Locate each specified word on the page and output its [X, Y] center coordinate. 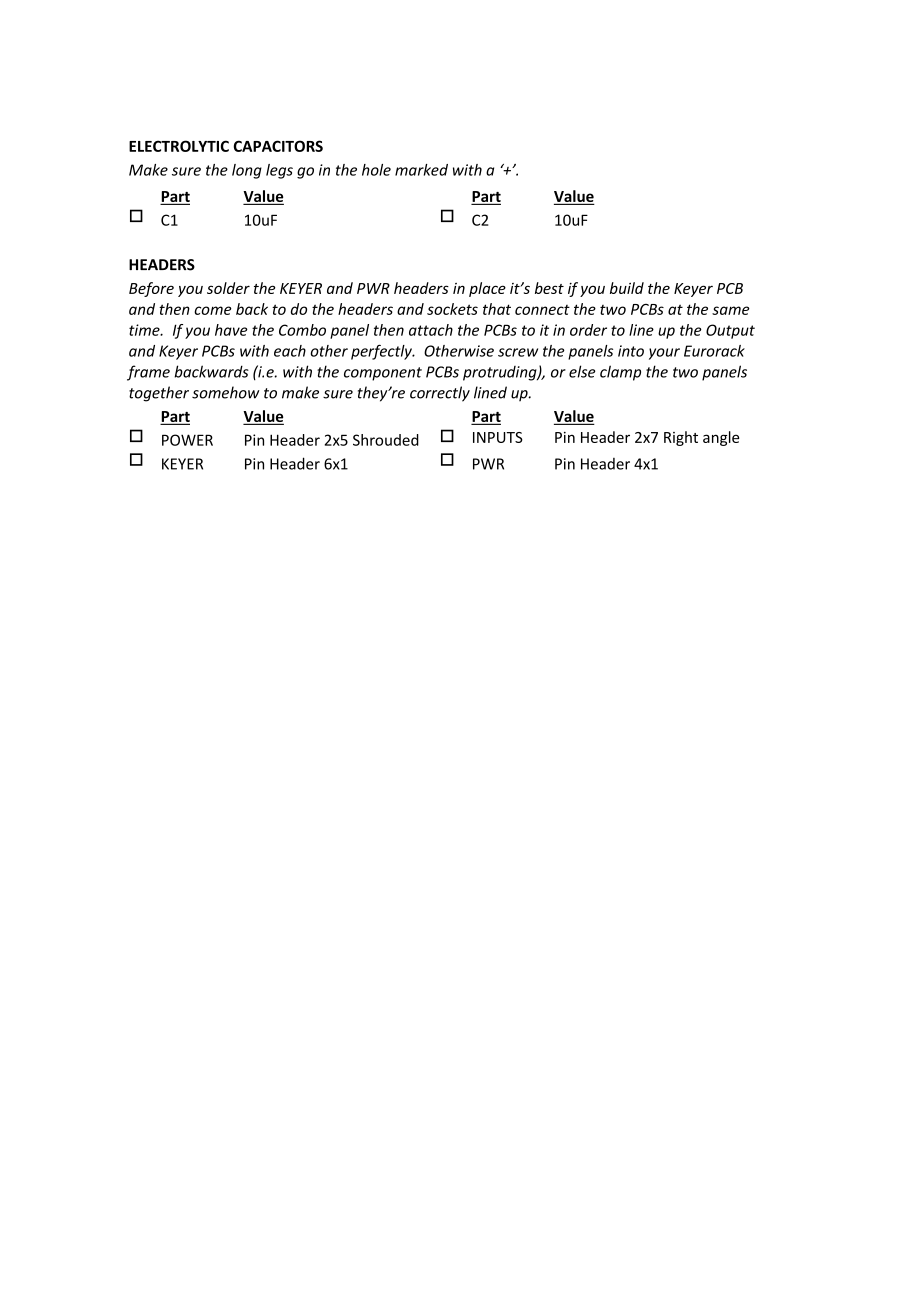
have [231, 330]
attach [431, 330]
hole [376, 170]
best [549, 288]
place [487, 289]
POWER [187, 440]
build [627, 288]
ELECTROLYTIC [179, 146]
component [383, 374]
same [731, 310]
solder [228, 288]
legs [279, 171]
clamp [620, 373]
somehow [226, 392]
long [247, 171]
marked [421, 170]
